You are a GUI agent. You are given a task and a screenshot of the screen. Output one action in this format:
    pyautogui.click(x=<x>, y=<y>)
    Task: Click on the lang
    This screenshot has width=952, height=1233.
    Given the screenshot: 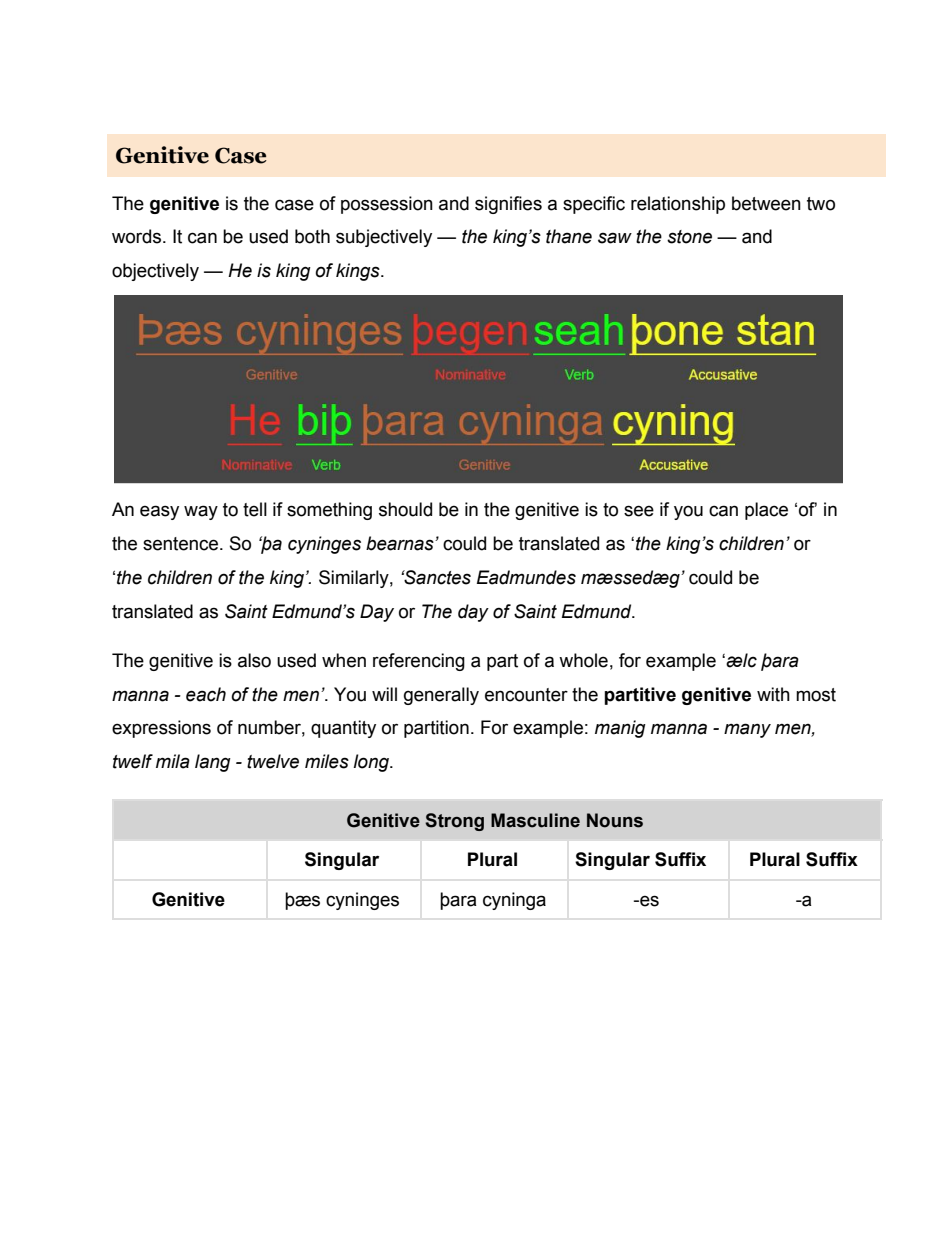 What is the action you would take?
    pyautogui.click(x=213, y=763)
